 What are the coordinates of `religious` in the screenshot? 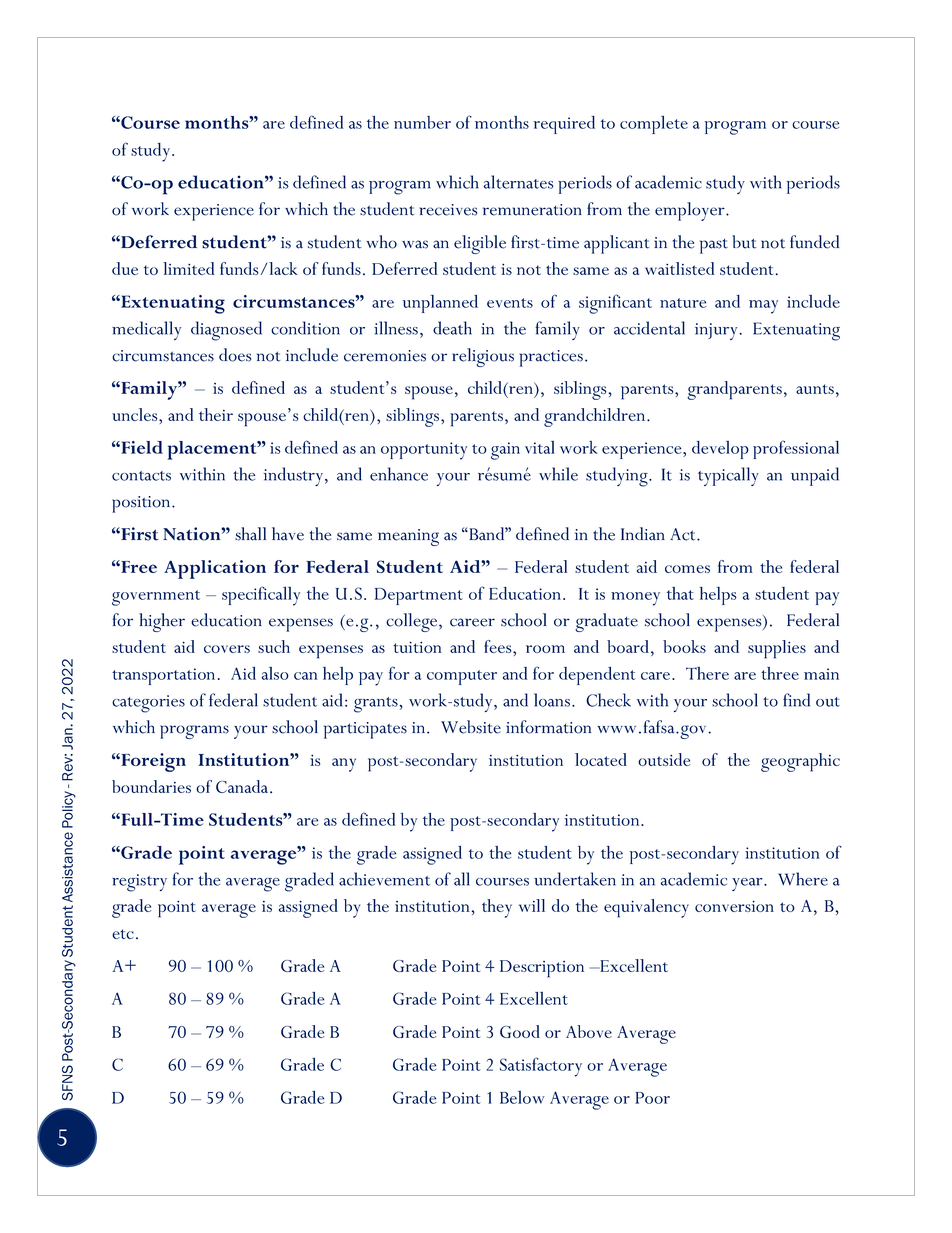 It's located at (483, 357).
